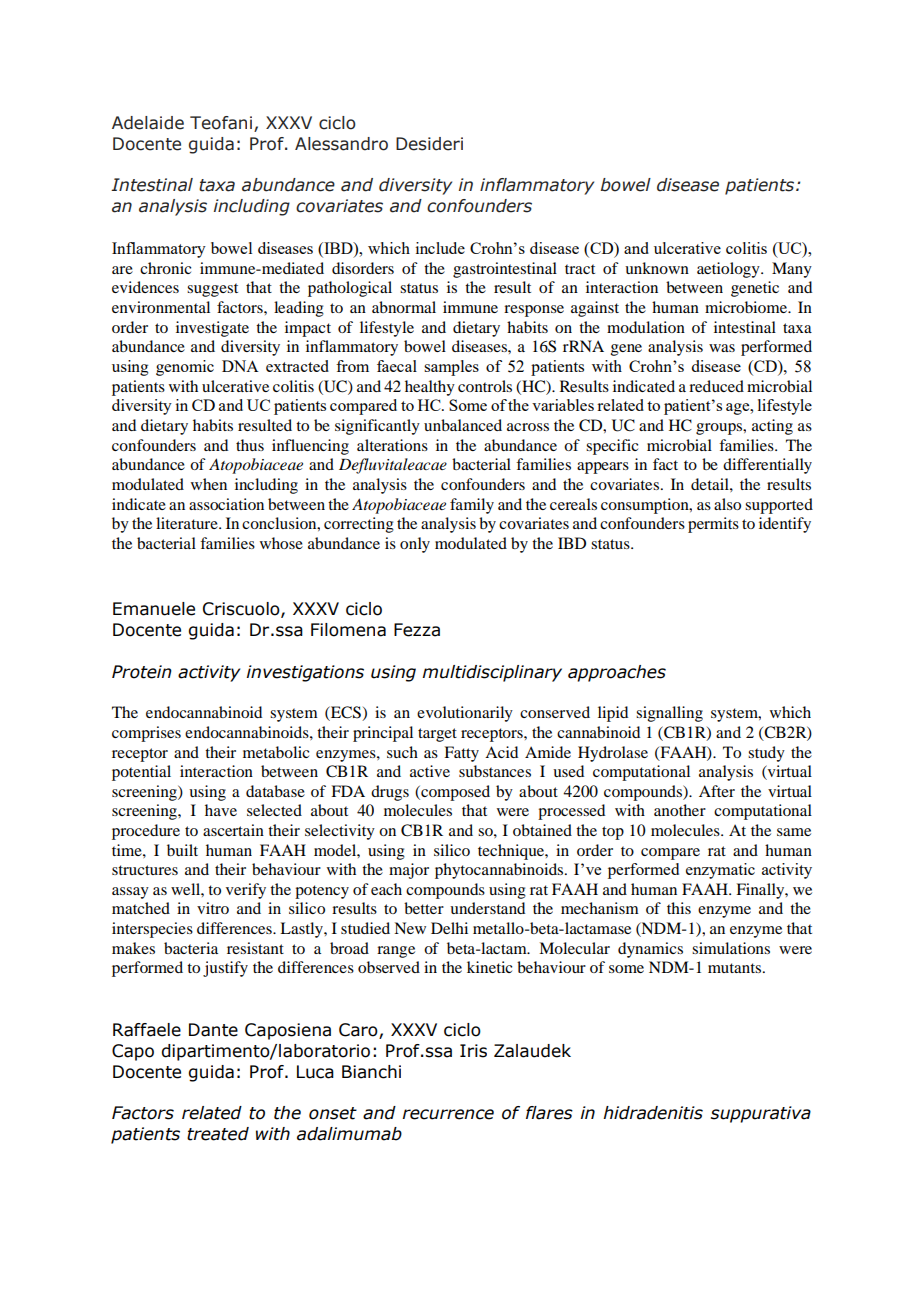 Image resolution: width=924 pixels, height=1308 pixels. I want to click on suppurativa, so click(761, 1114).
